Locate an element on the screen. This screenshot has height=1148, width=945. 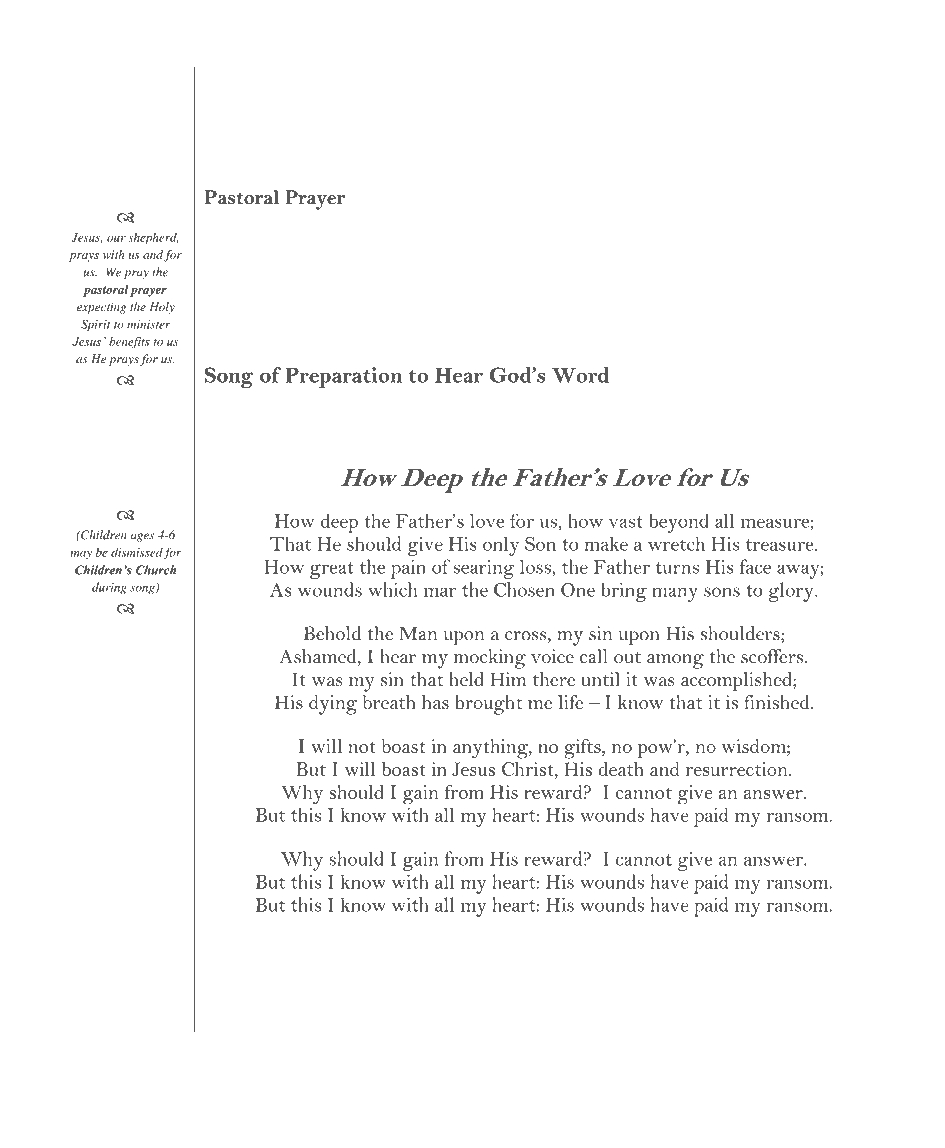
during is located at coordinates (109, 588).
